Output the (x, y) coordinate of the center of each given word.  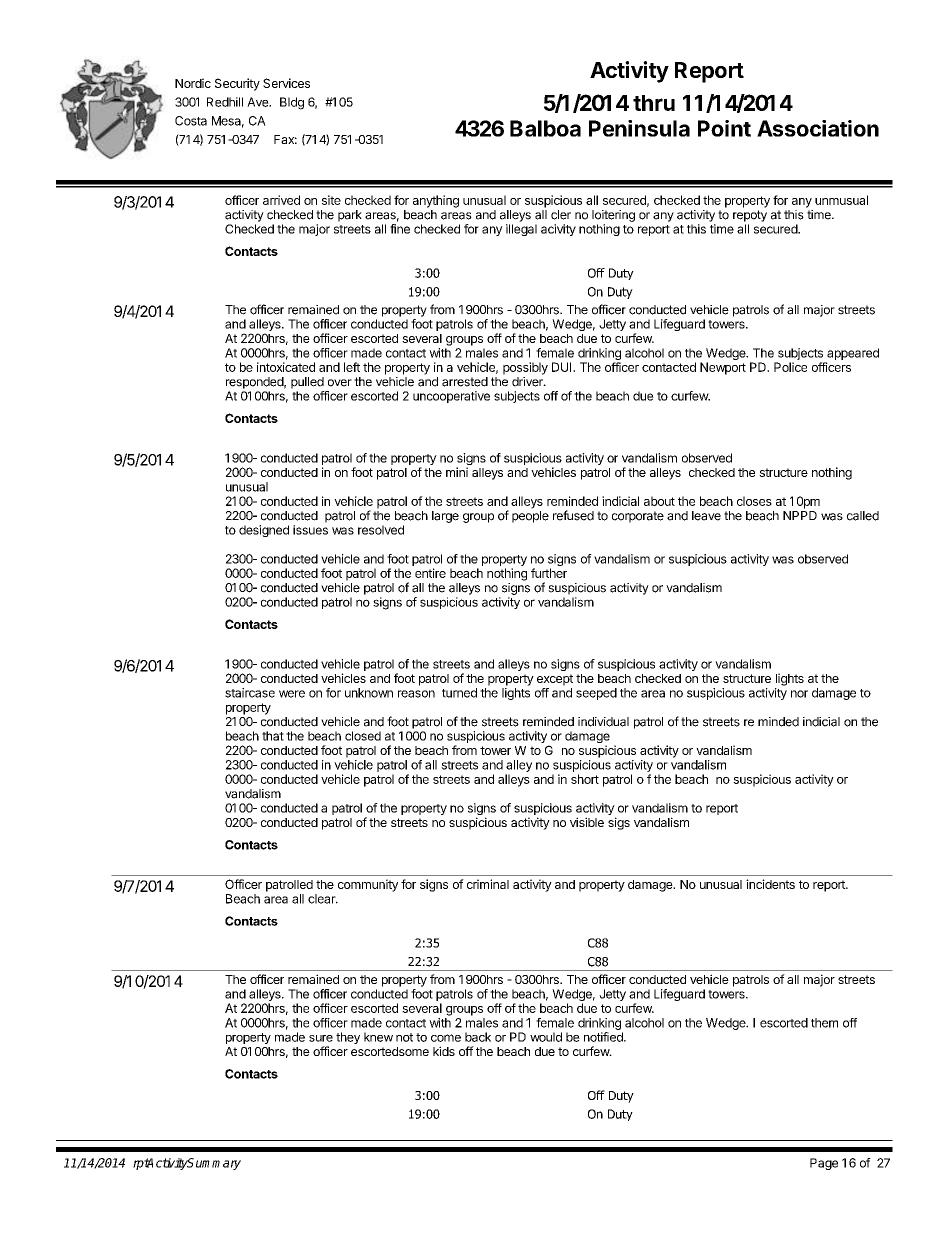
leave (706, 516)
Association (818, 128)
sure (321, 1038)
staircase (250, 693)
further (549, 573)
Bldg (292, 103)
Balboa (545, 128)
